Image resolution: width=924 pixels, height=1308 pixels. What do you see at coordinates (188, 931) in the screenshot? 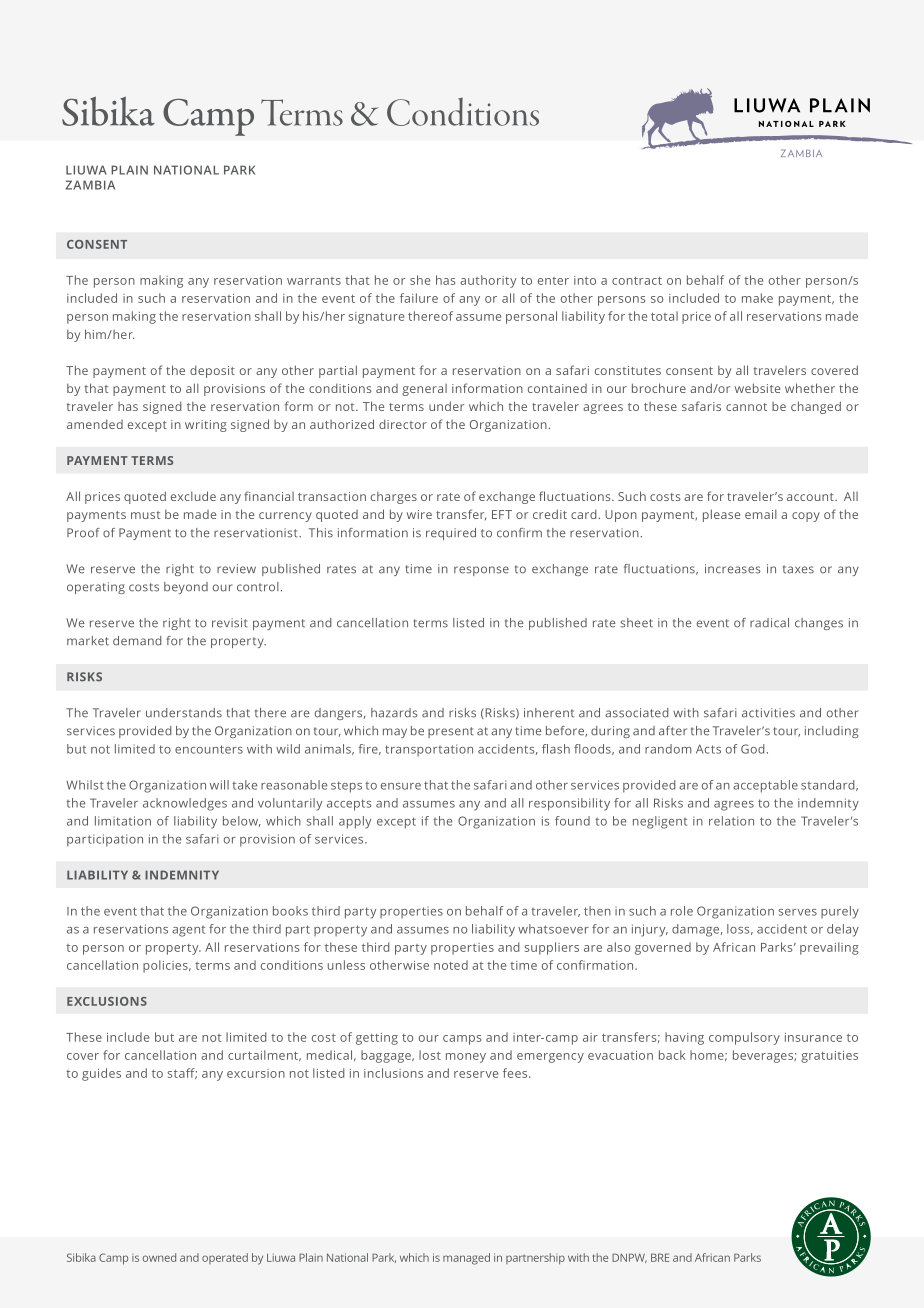
I see `agent` at bounding box center [188, 931].
